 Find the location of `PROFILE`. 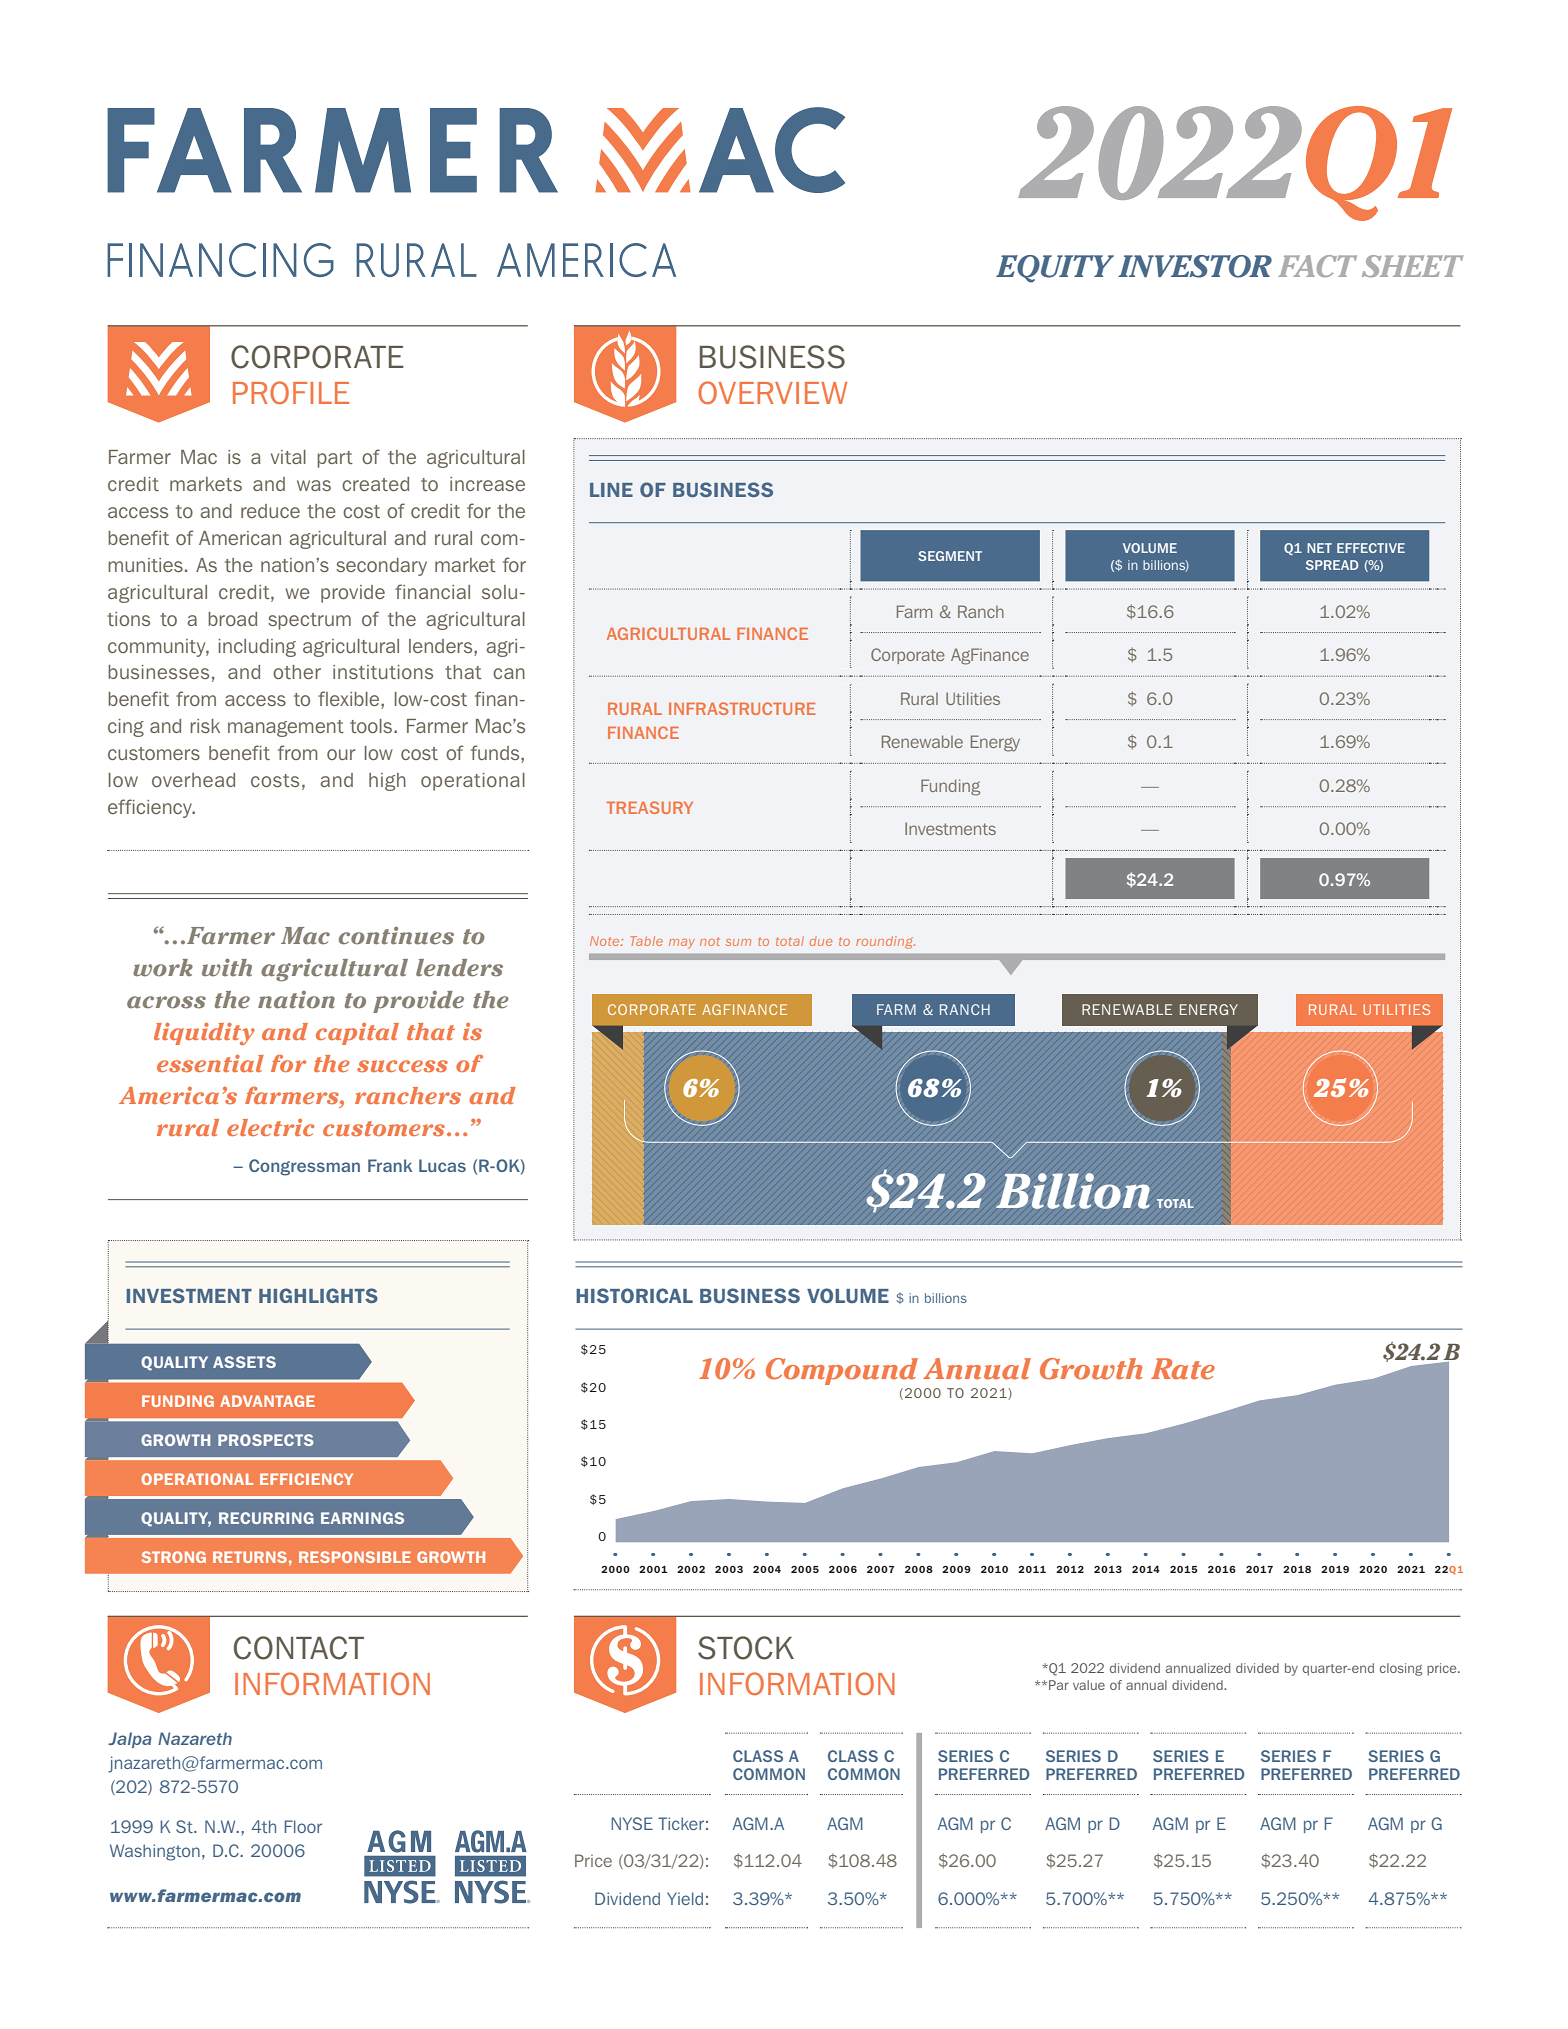

PROFILE is located at coordinates (291, 392).
